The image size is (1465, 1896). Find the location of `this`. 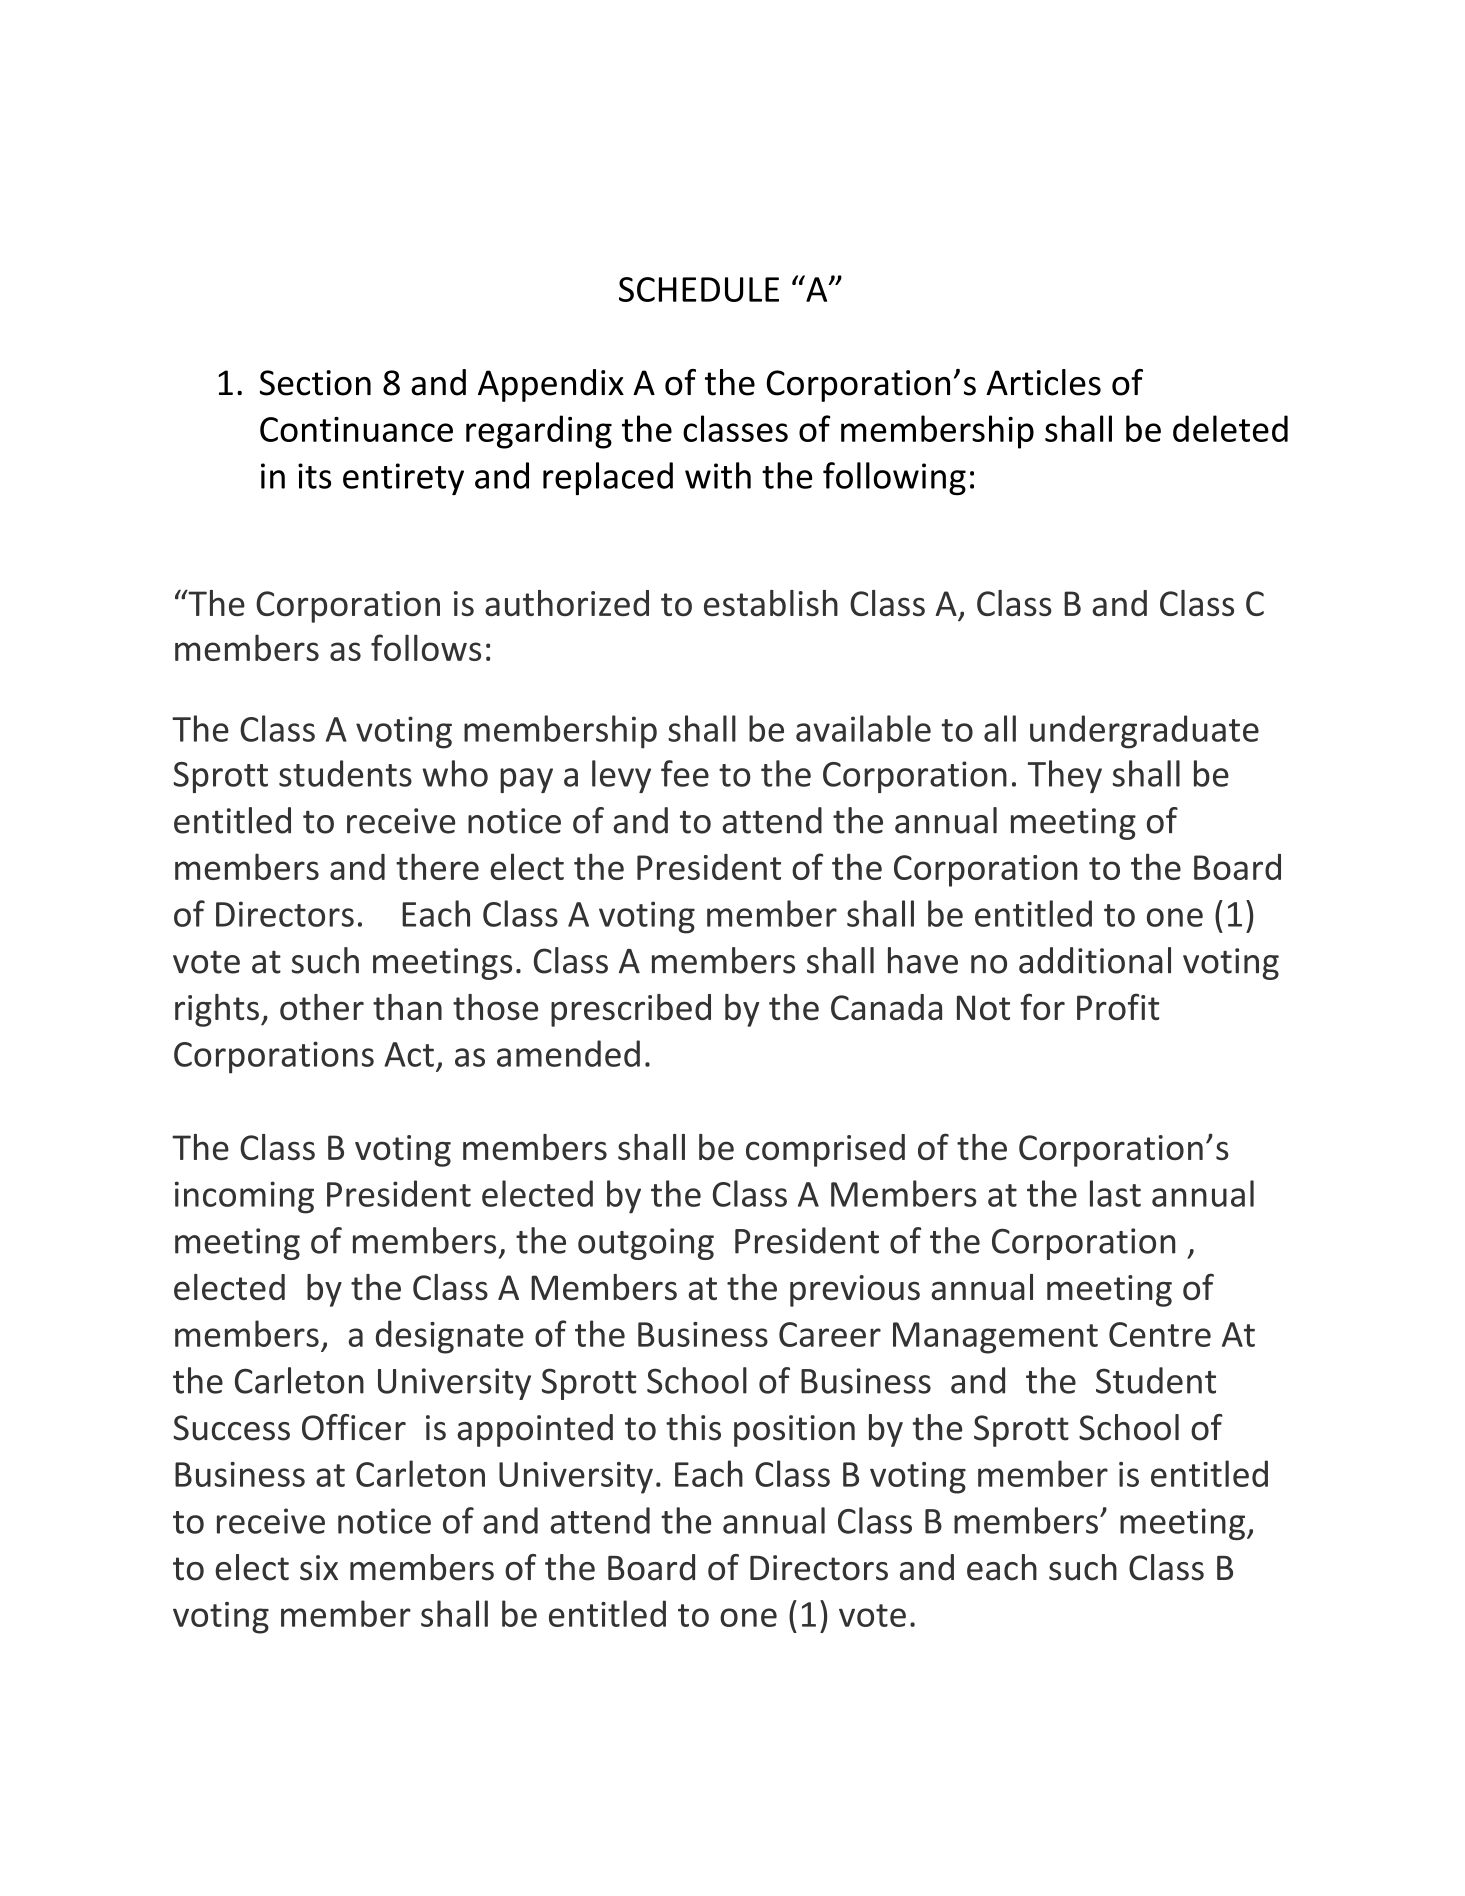

this is located at coordinates (693, 1427).
